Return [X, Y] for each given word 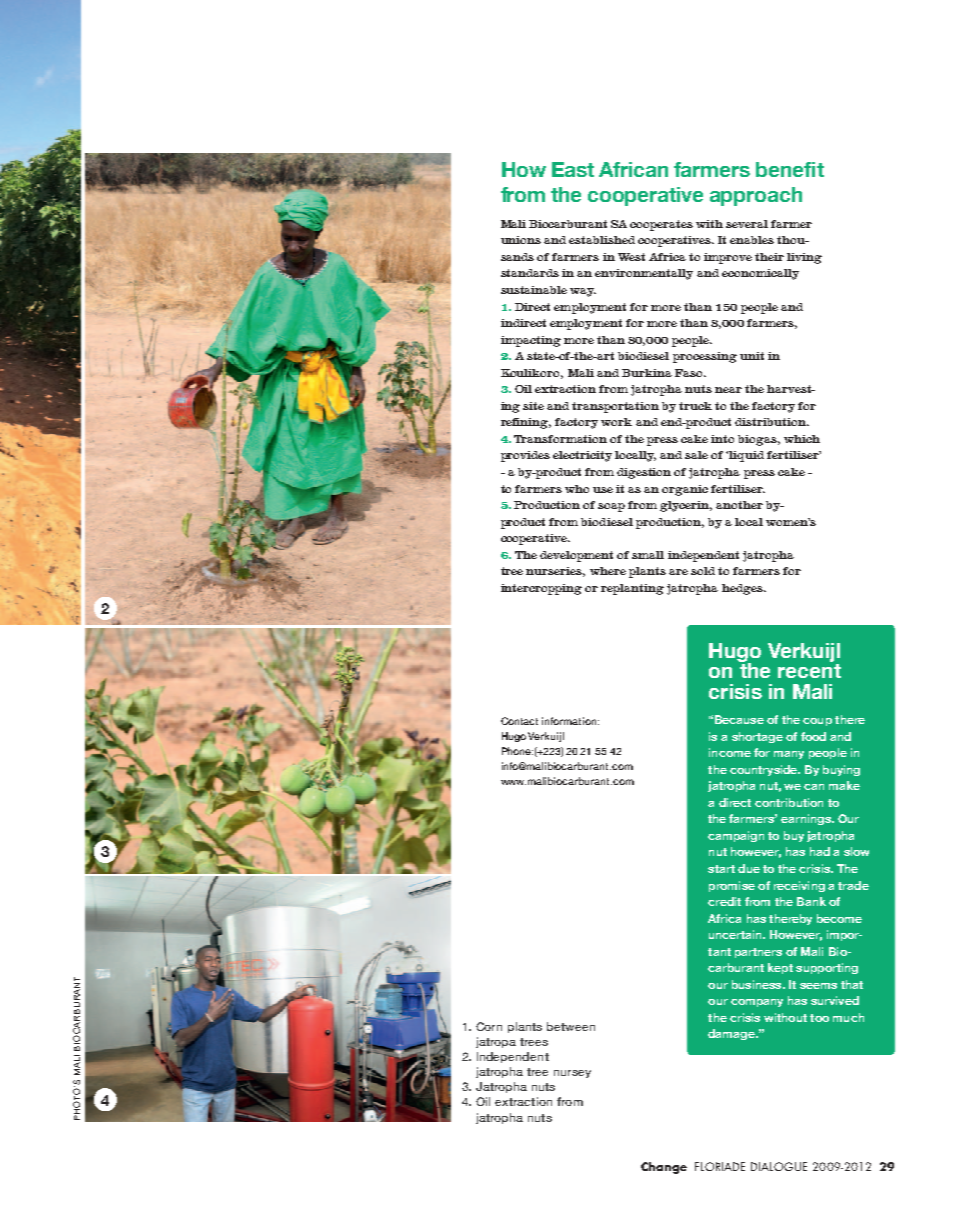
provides [525, 456]
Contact [519, 721]
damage [732, 1034]
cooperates [661, 225]
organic [685, 490]
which [802, 439]
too [819, 1018]
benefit [790, 169]
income [730, 752]
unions [521, 240]
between [571, 1026]
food [813, 736]
